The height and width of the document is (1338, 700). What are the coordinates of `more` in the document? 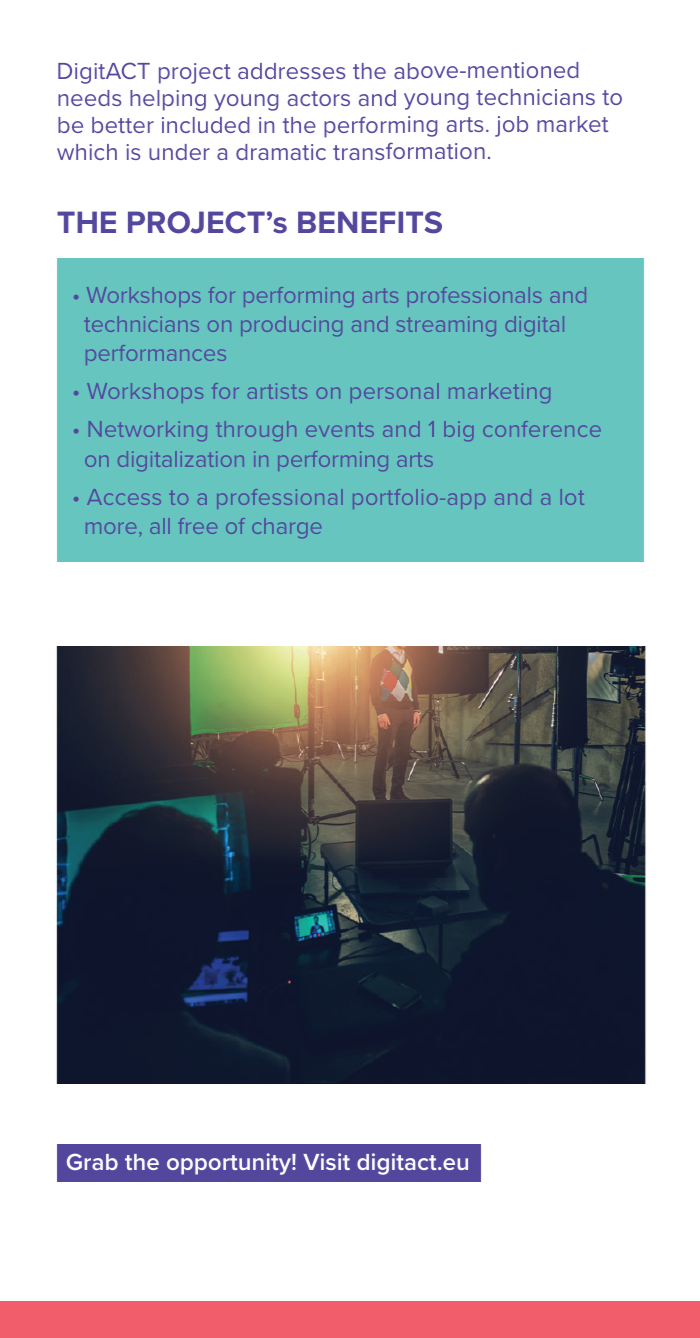 It's located at (111, 528).
